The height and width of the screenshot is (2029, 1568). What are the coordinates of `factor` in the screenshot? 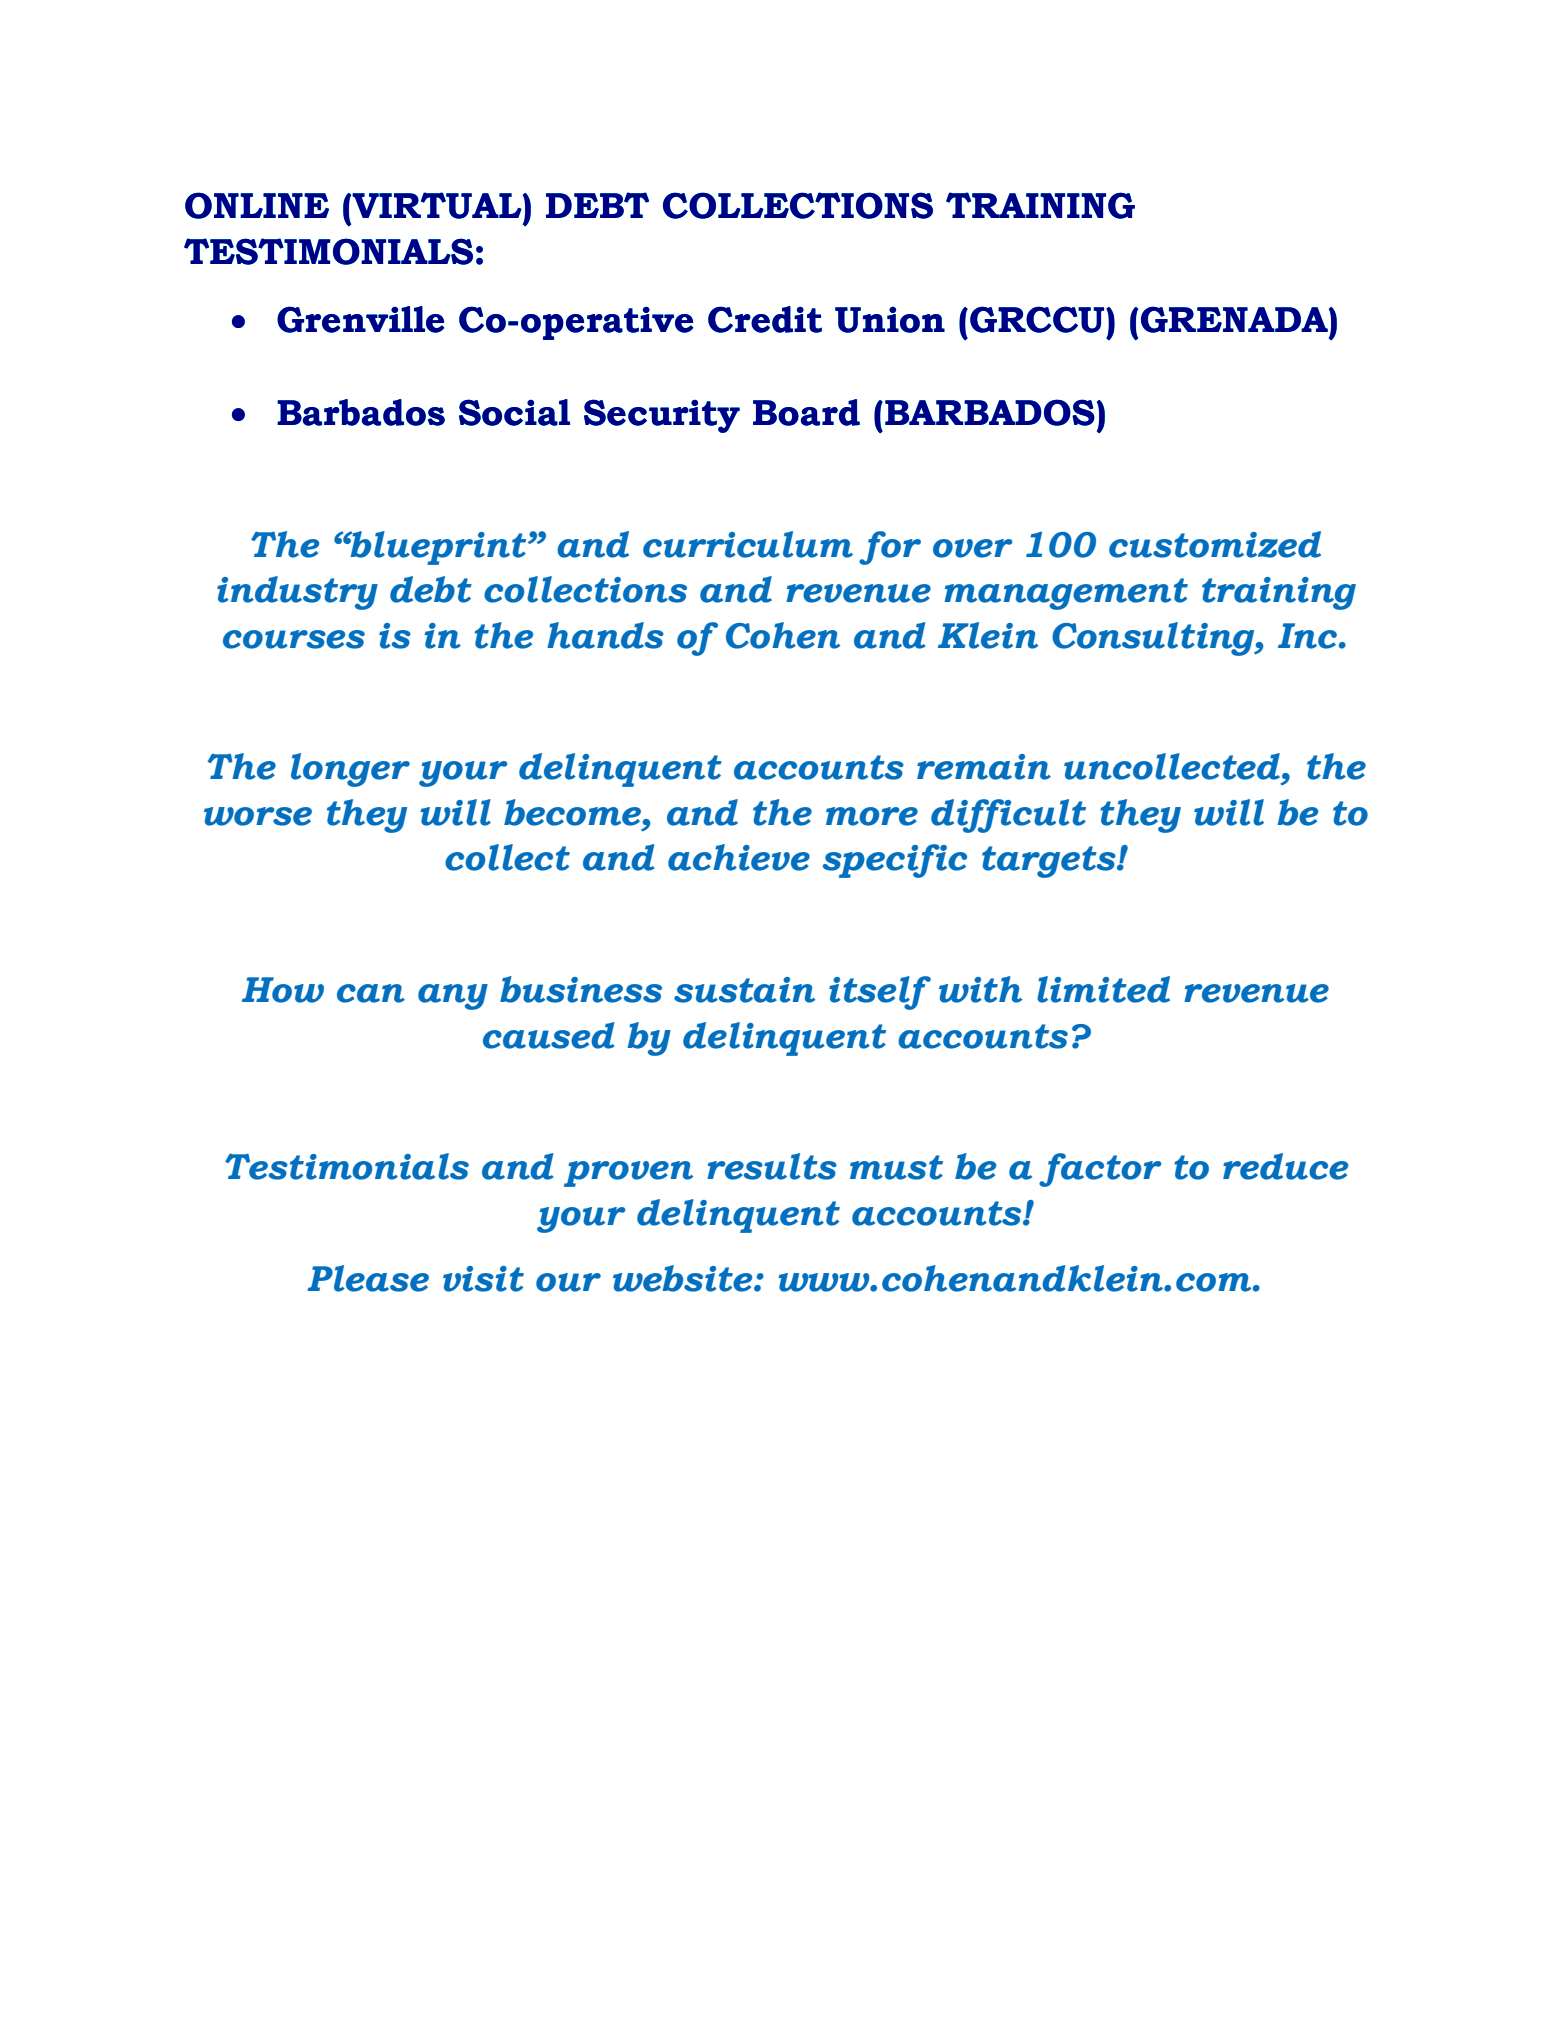 It's located at (1100, 1170).
